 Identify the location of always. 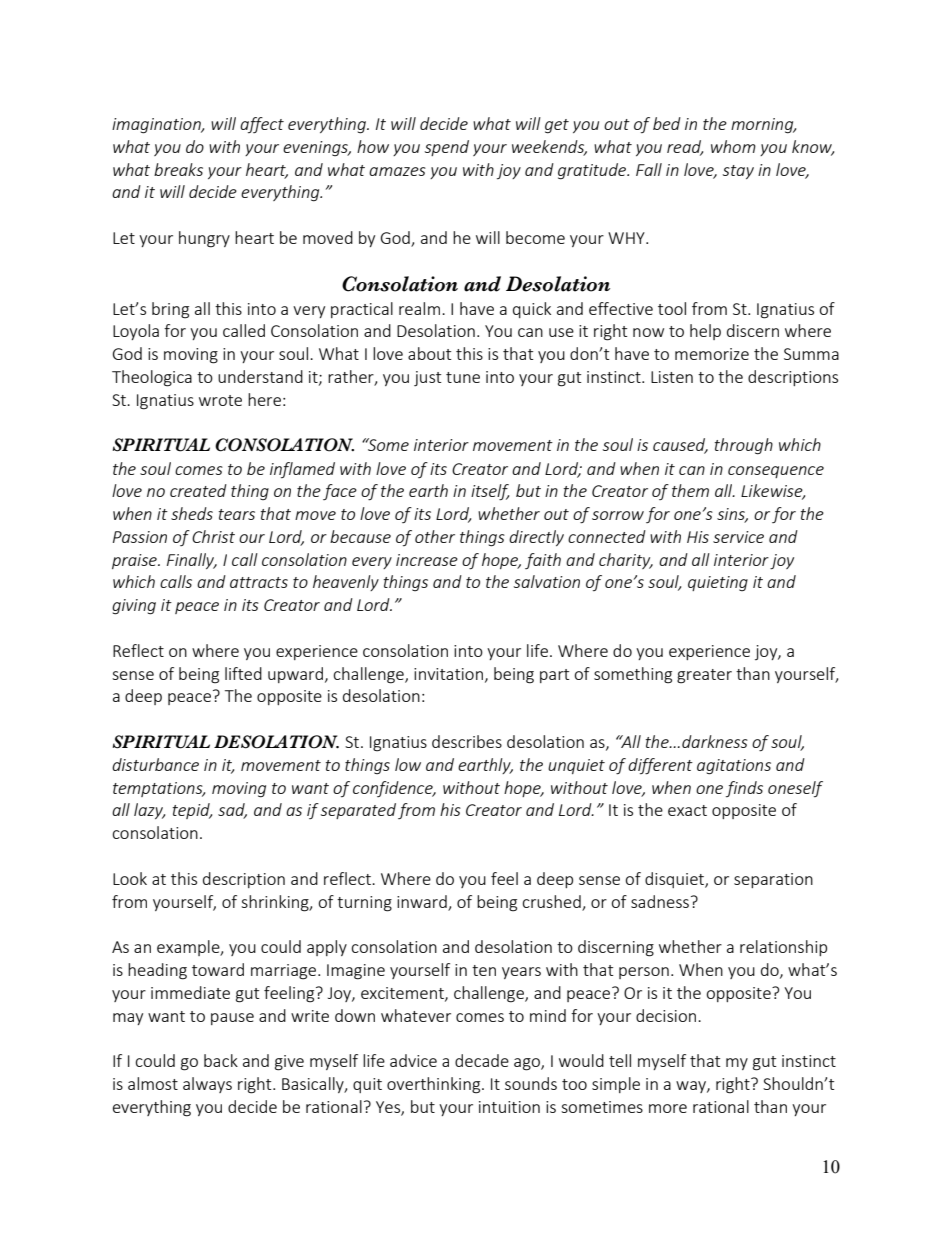
(207, 1085).
